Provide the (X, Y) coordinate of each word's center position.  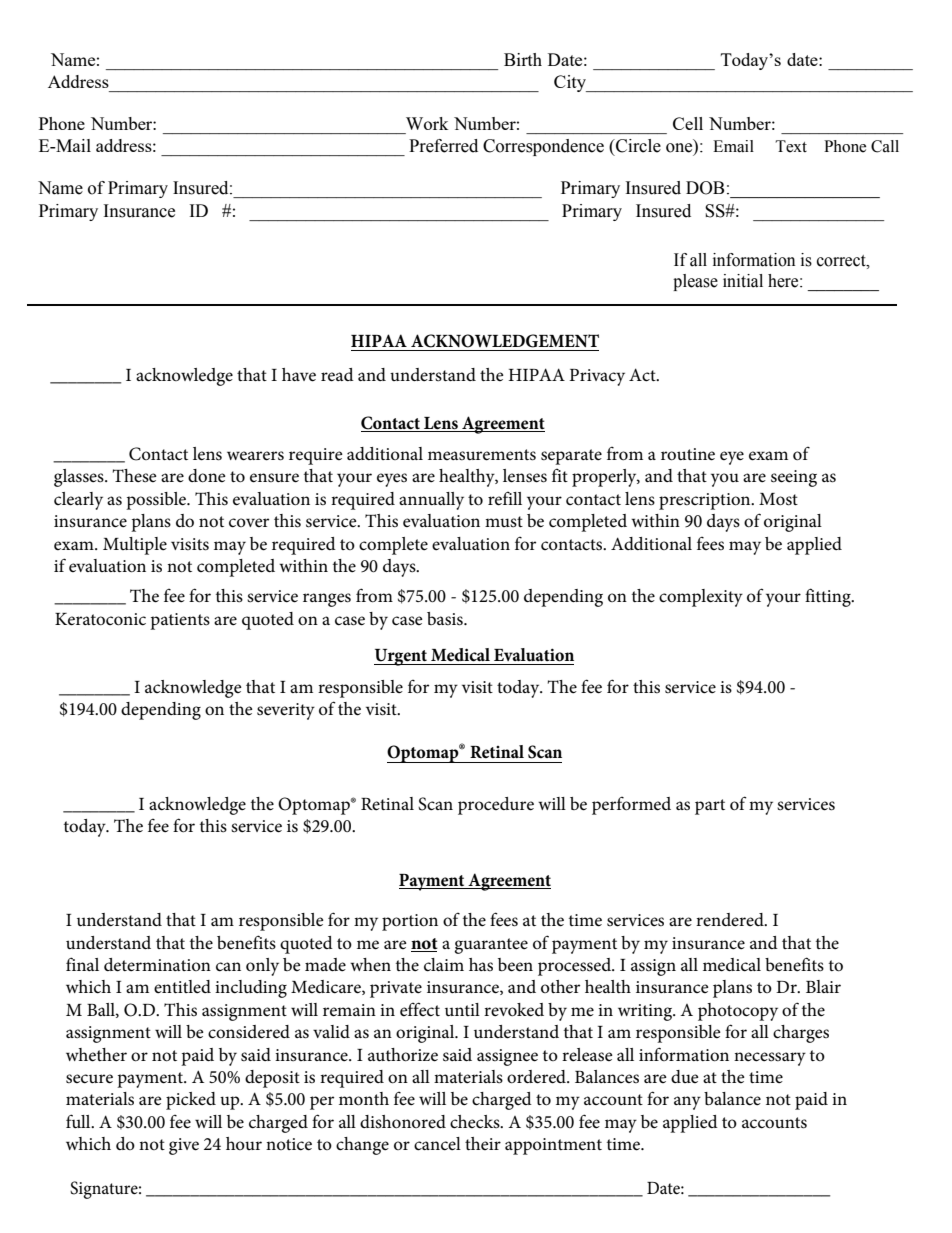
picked (191, 1101)
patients (180, 621)
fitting (829, 597)
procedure (496, 806)
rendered (731, 919)
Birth (523, 59)
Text (791, 146)
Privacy (597, 377)
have (299, 375)
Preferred (443, 146)
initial (743, 281)
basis (446, 619)
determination (157, 965)
